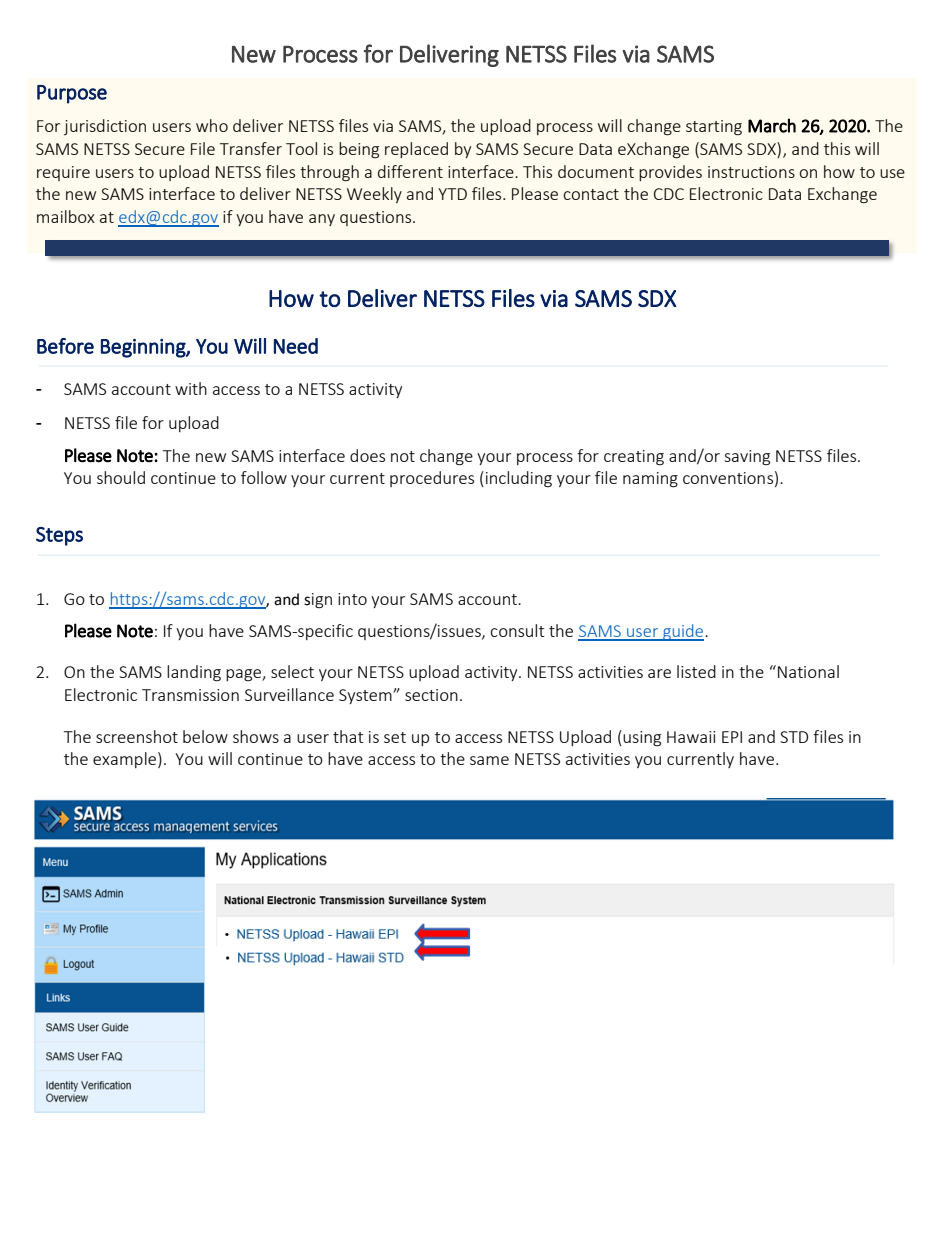  What do you see at coordinates (137, 736) in the screenshot?
I see `screenshot` at bounding box center [137, 736].
